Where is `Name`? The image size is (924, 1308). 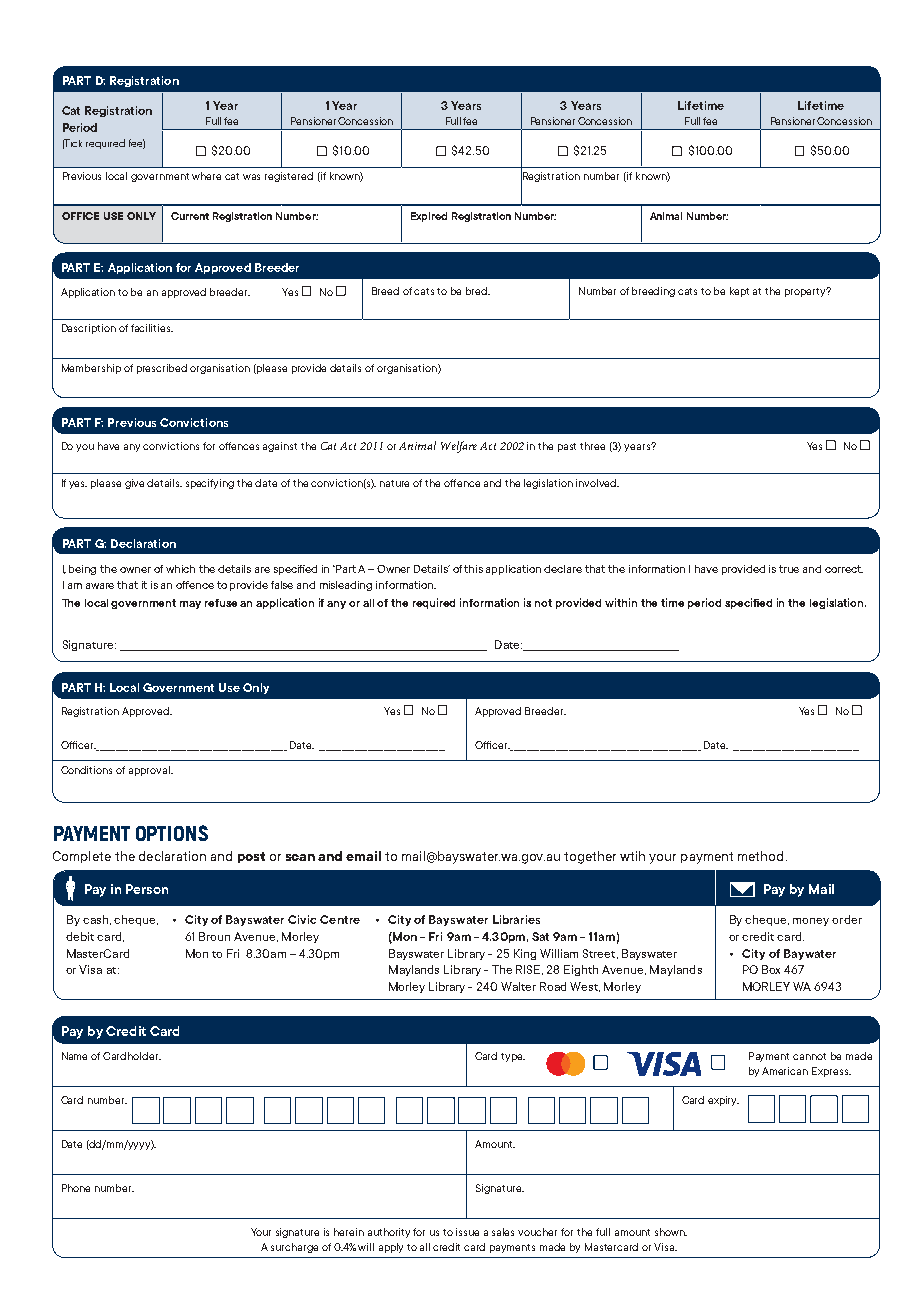
Name is located at coordinates (74, 1056).
